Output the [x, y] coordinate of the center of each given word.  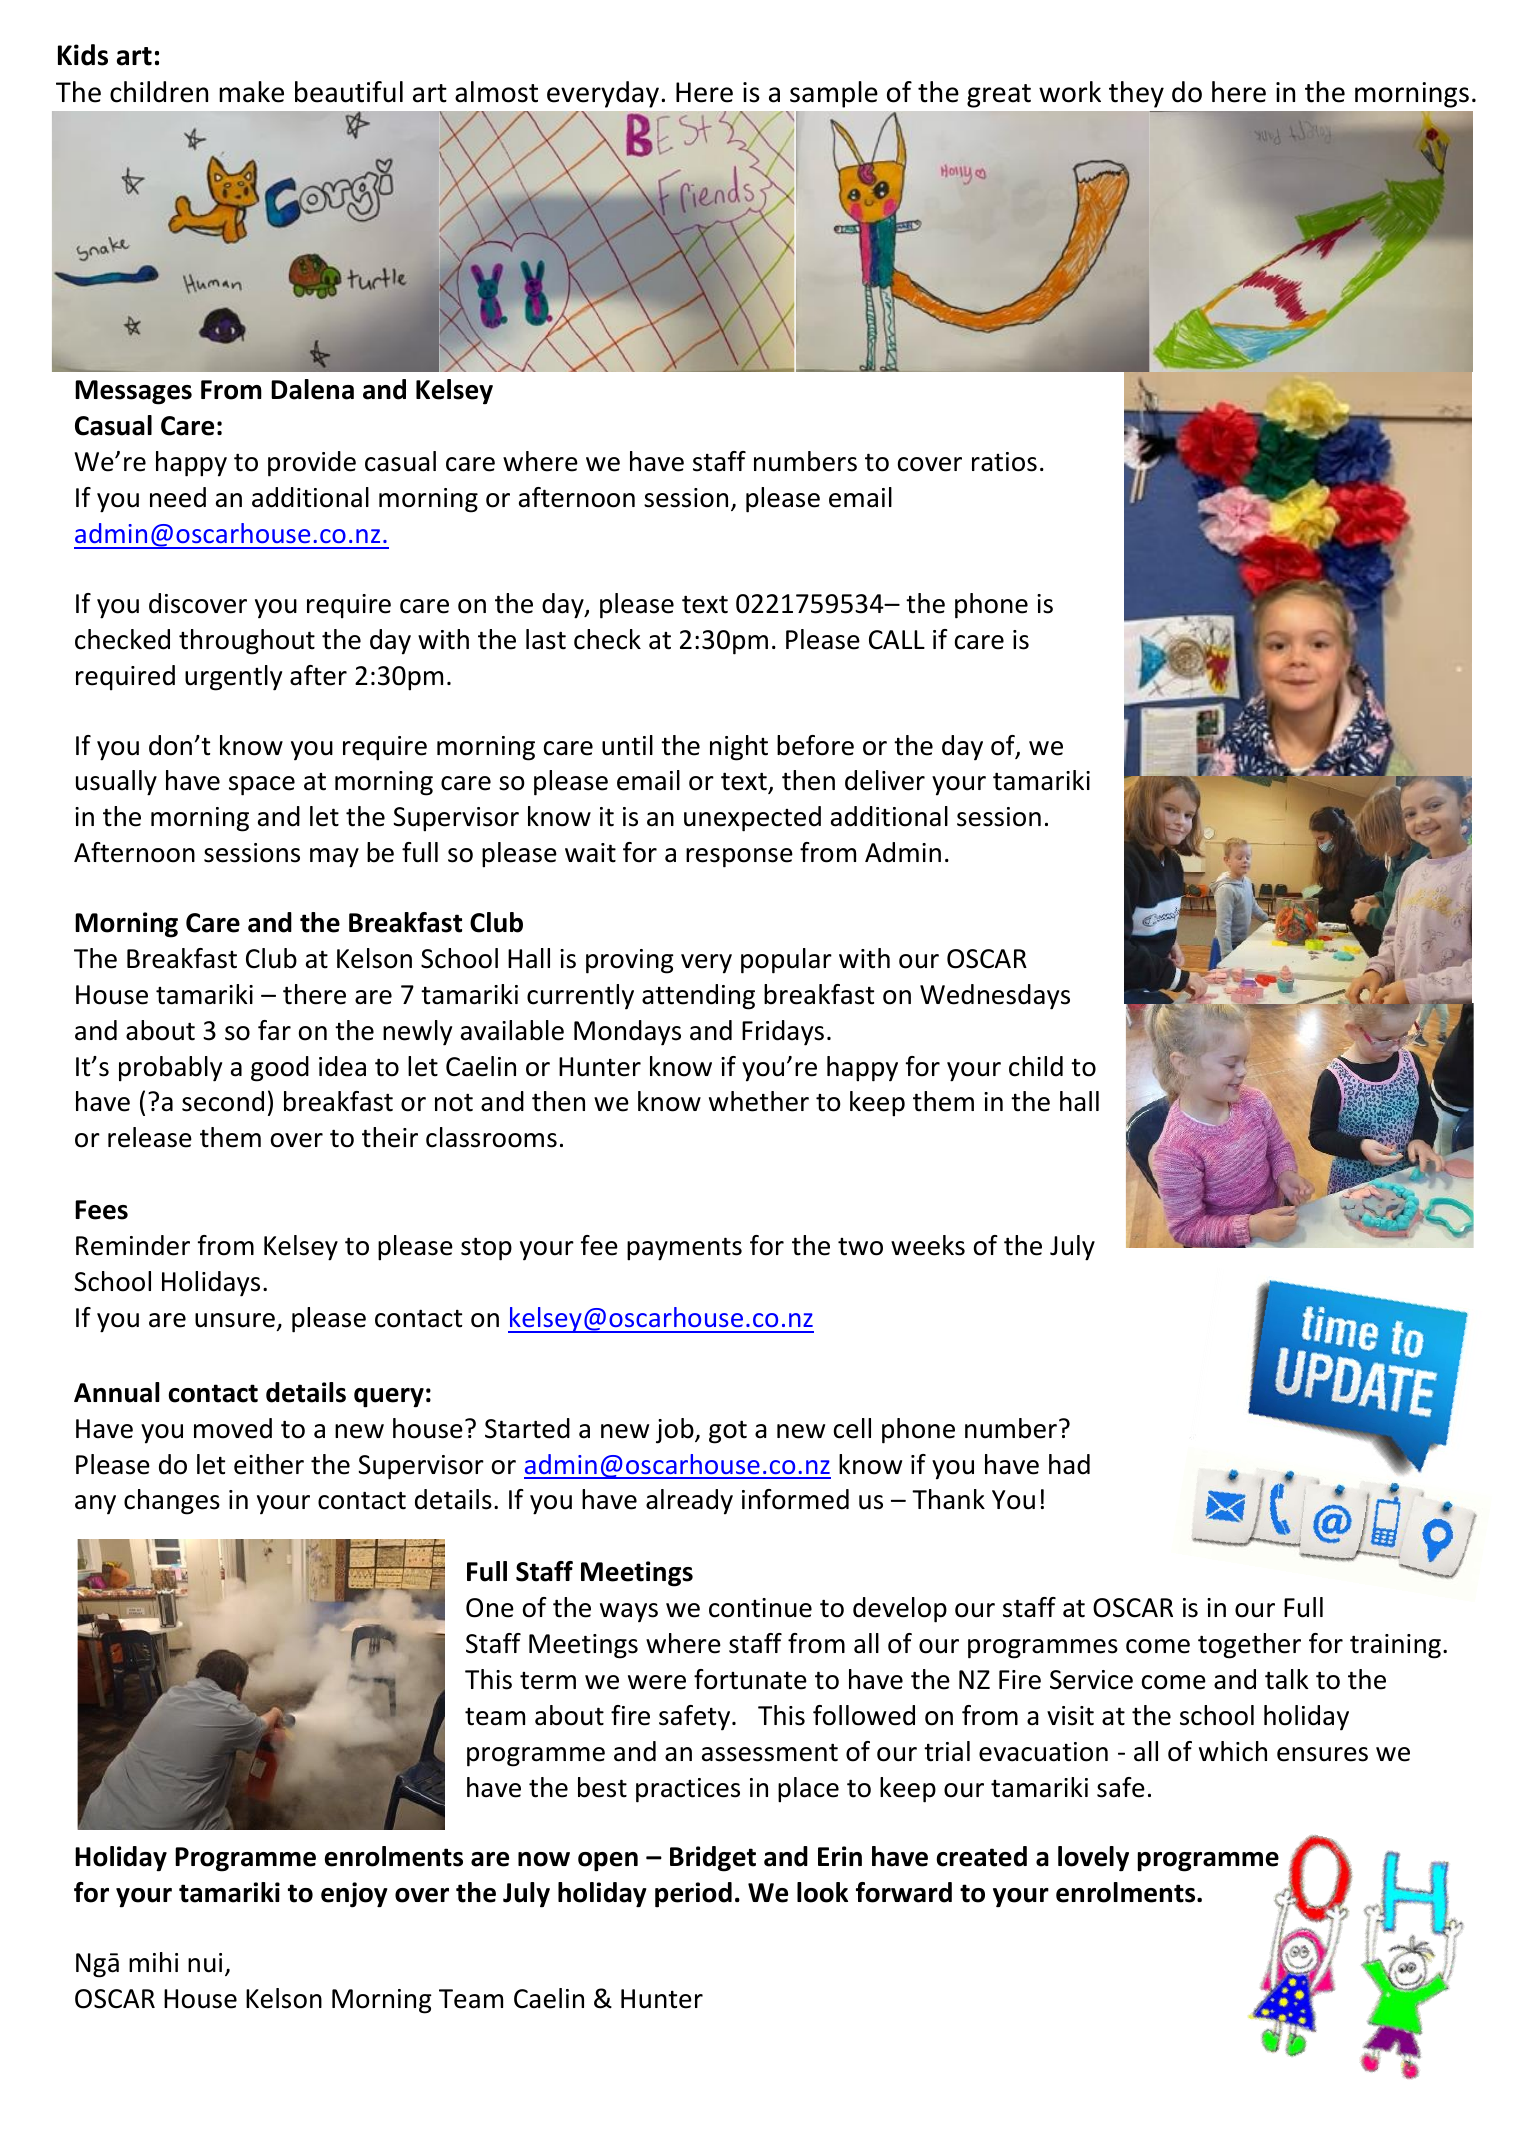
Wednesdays [995, 997]
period [693, 1895]
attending [698, 997]
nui [205, 1963]
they [1136, 94]
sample [834, 94]
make [251, 92]
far [274, 1030]
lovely [1093, 1859]
